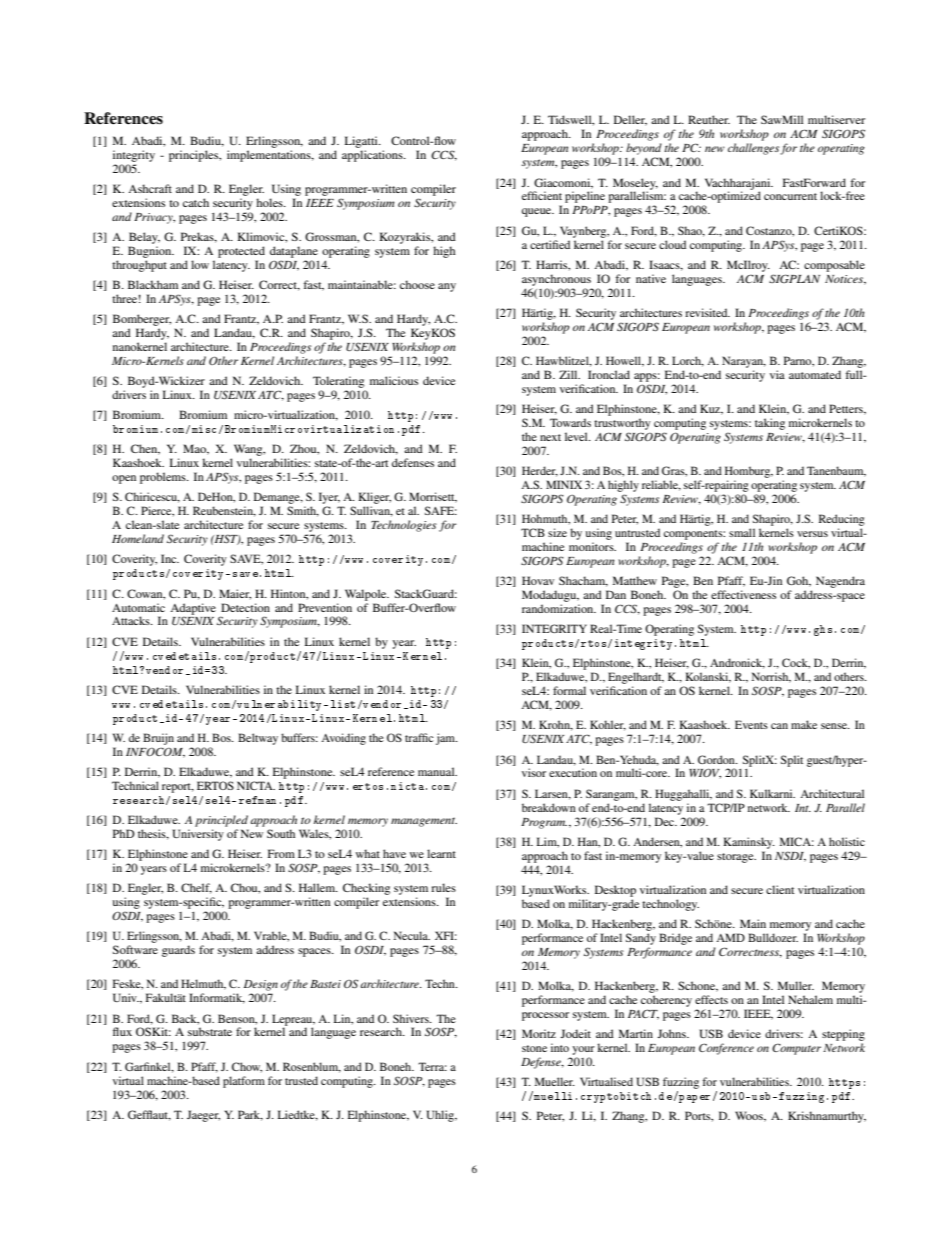 The height and width of the document is (1233, 952). I want to click on SAFE, so click(441, 510).
